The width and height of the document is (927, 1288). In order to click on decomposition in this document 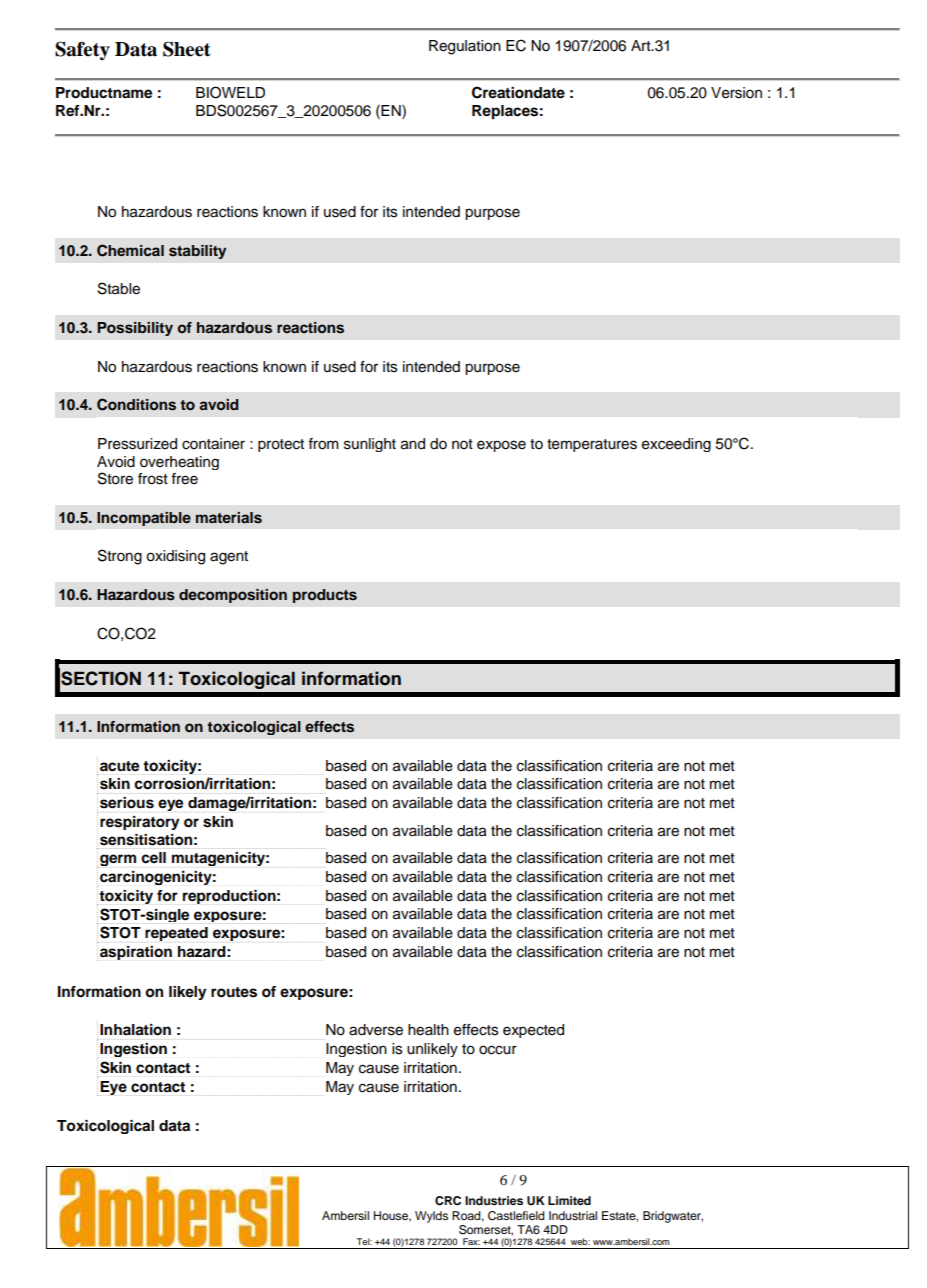, I will do `click(233, 596)`.
